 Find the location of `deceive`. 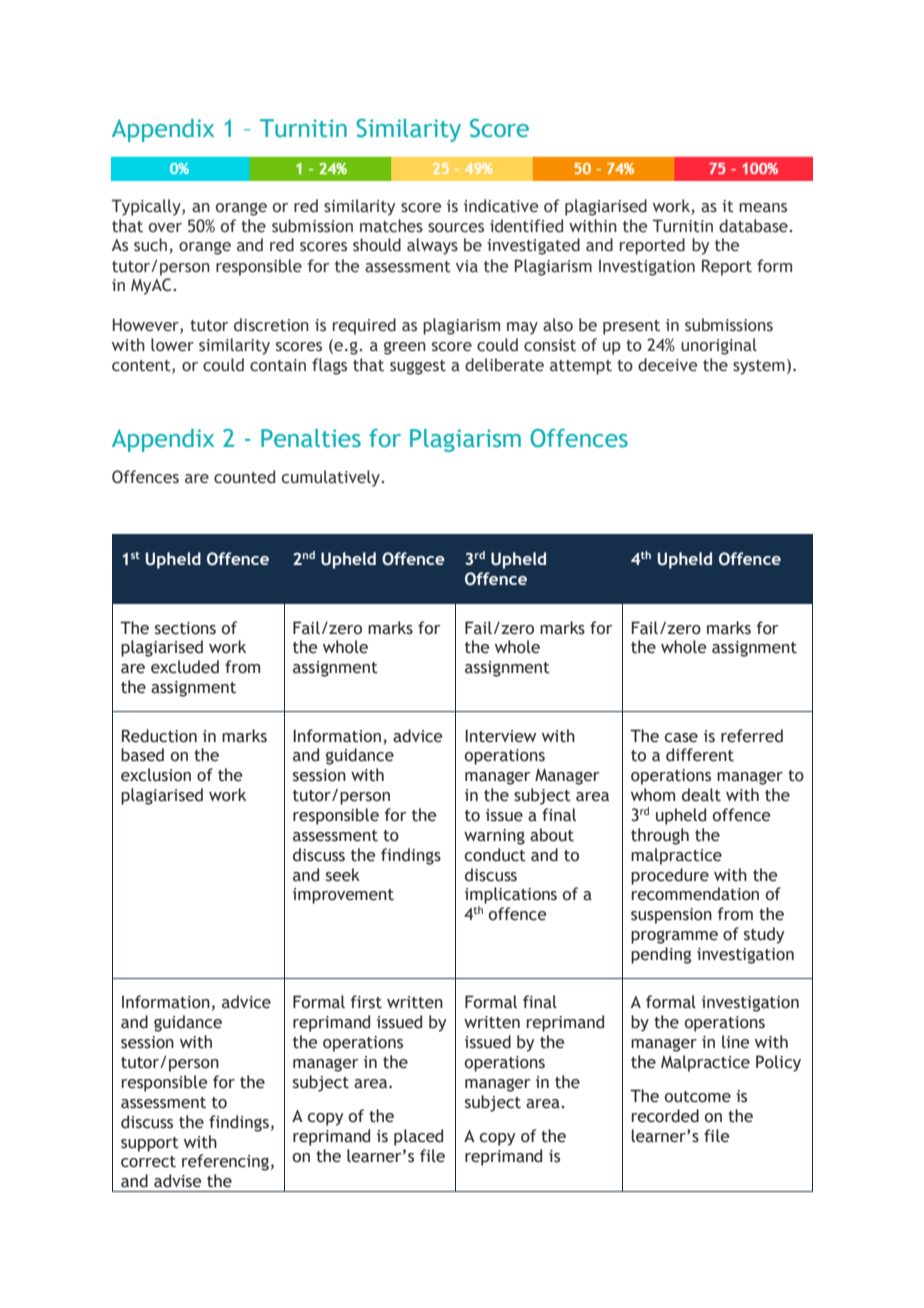

deceive is located at coordinates (667, 365).
